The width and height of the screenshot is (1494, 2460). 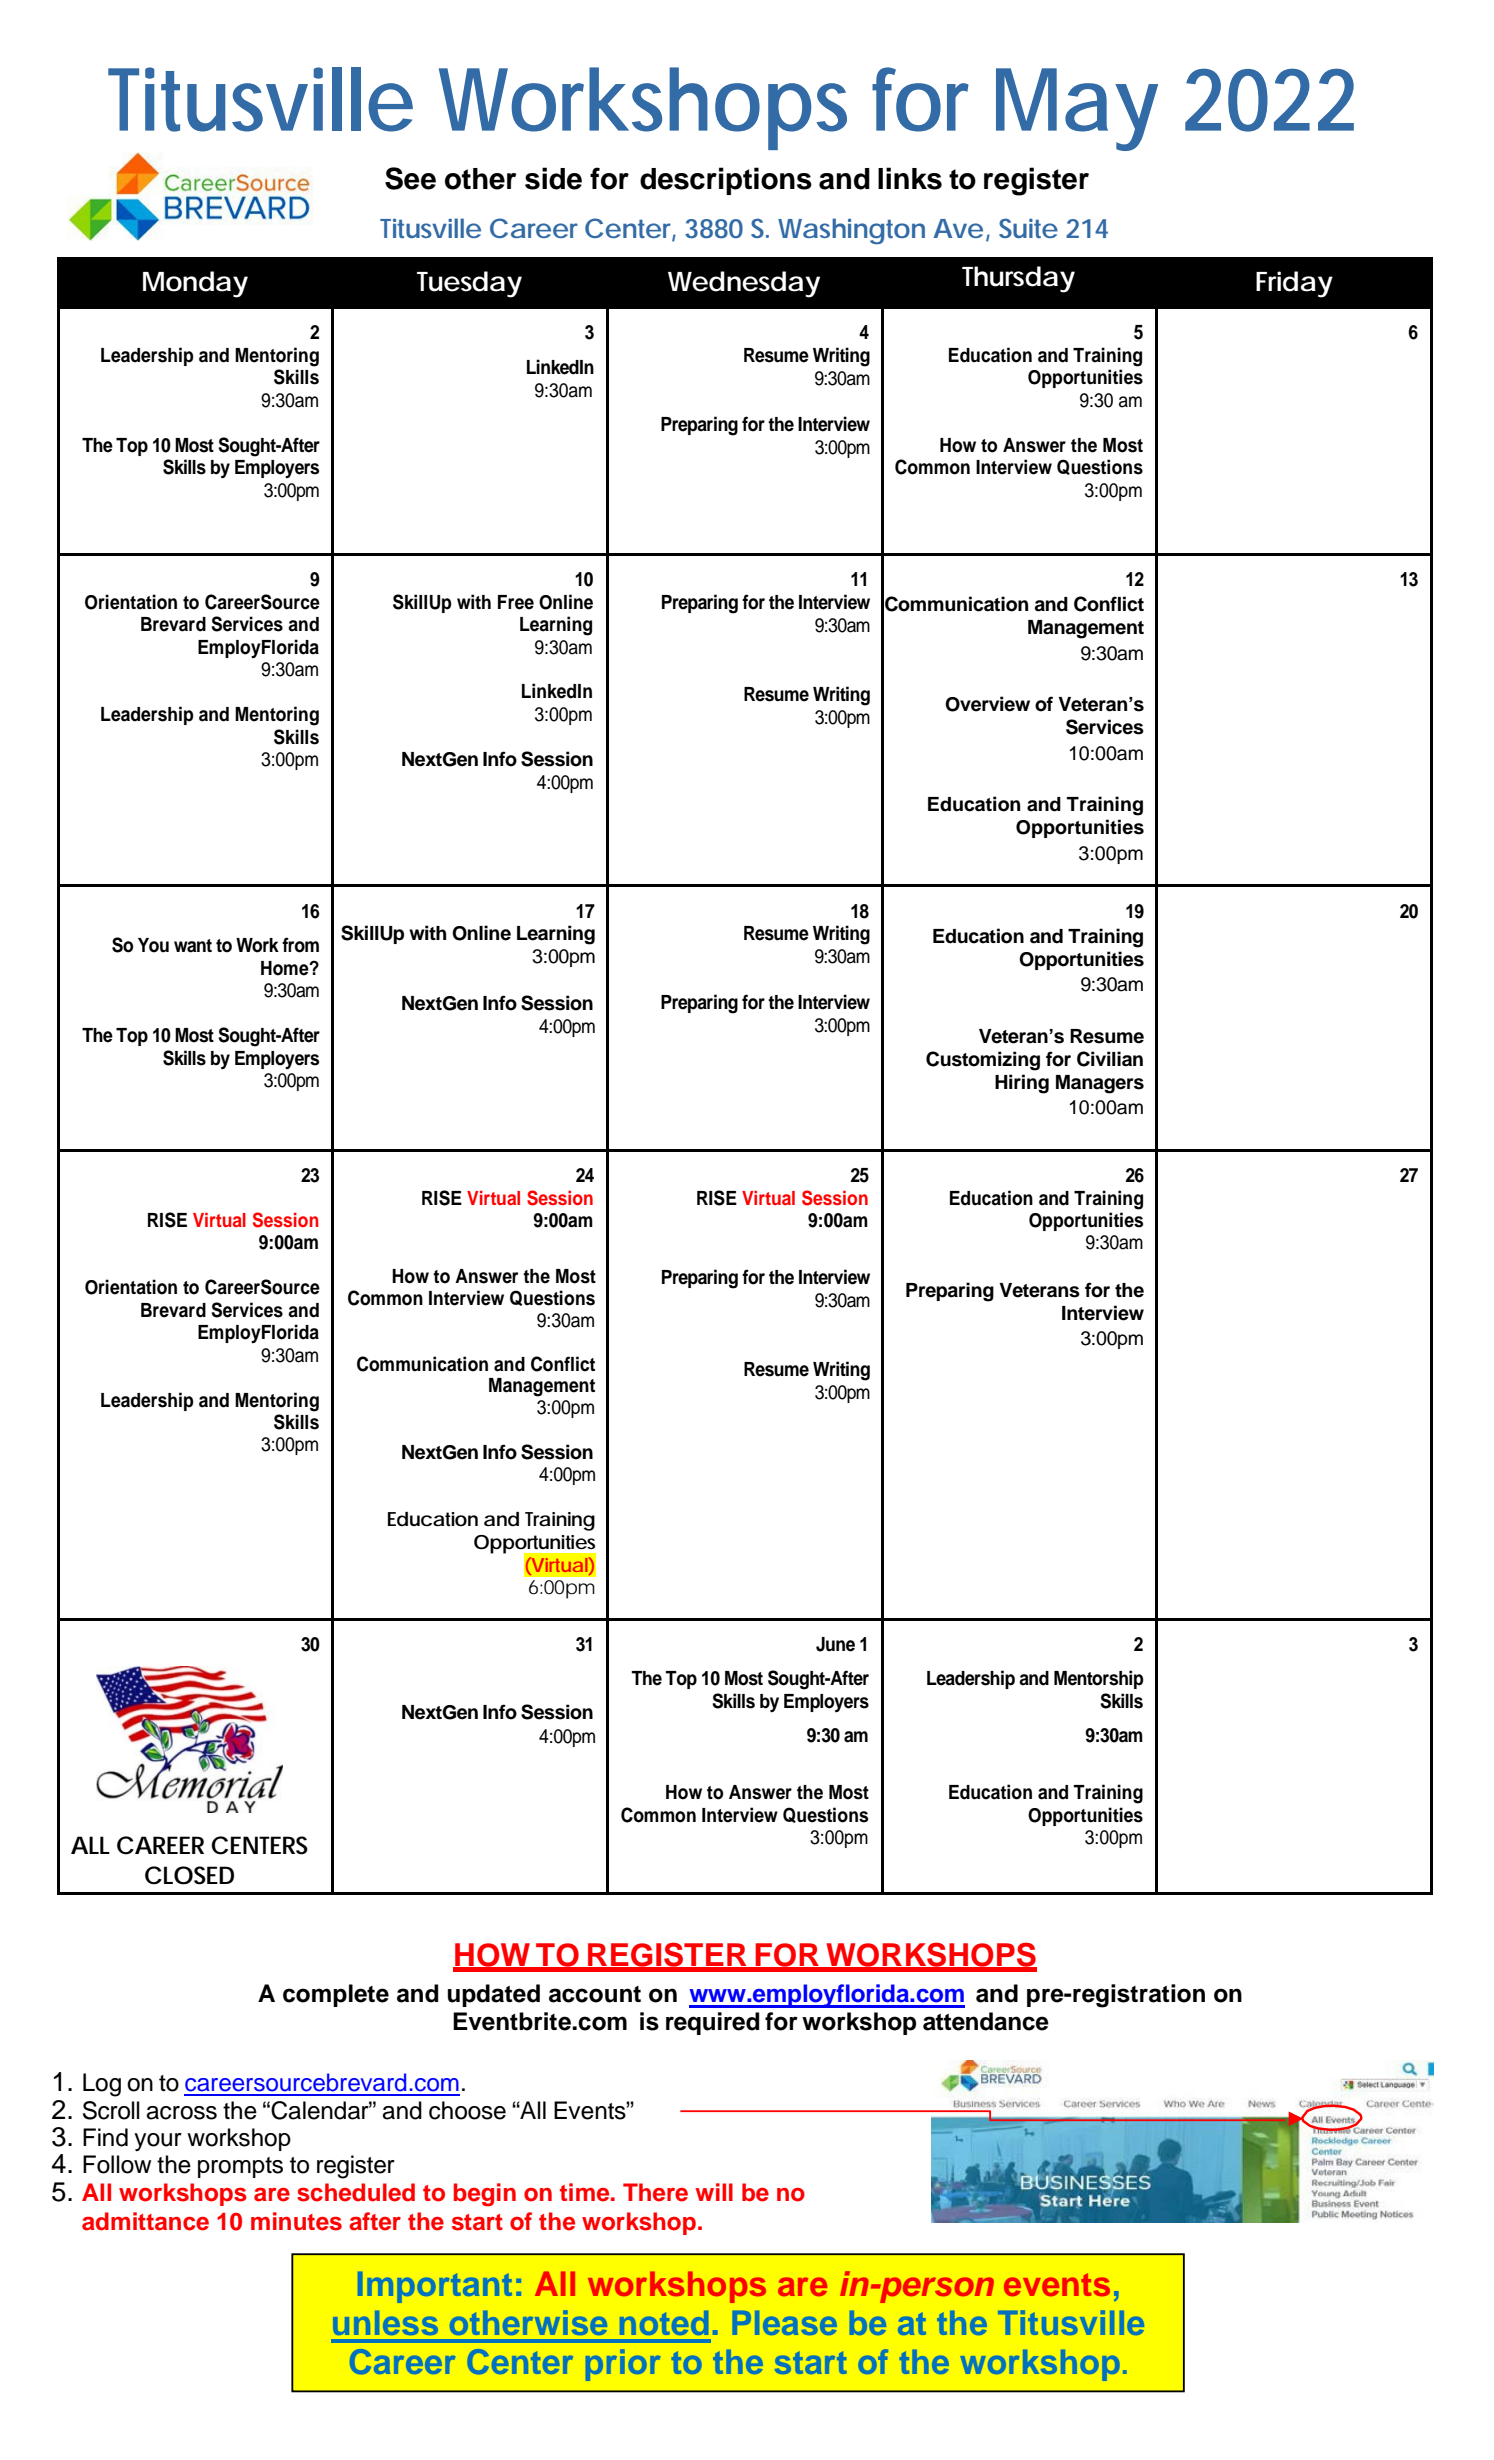 I want to click on links, so click(x=910, y=178).
